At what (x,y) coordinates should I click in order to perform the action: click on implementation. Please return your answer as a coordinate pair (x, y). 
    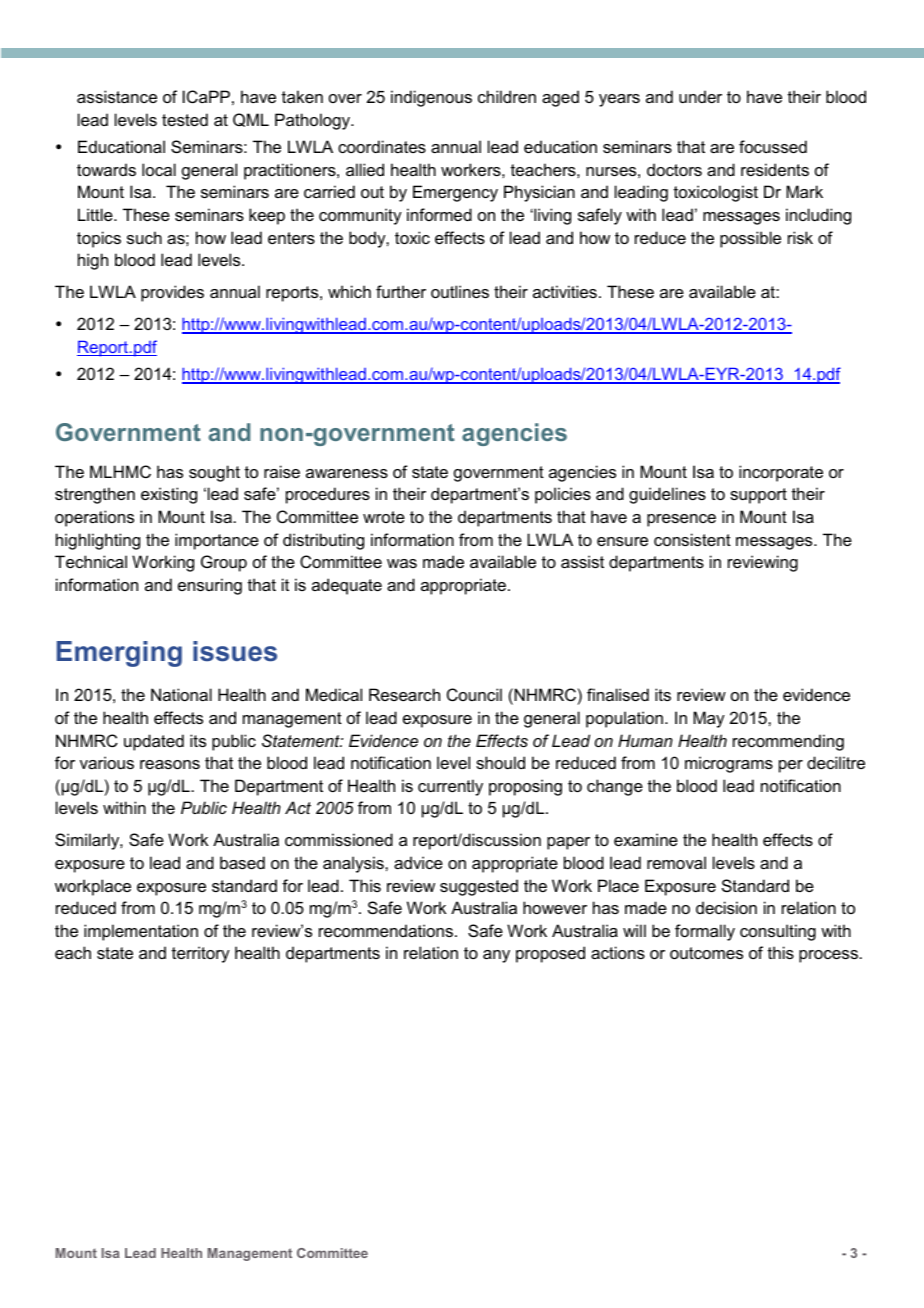
    Looking at the image, I should click on (141, 932).
